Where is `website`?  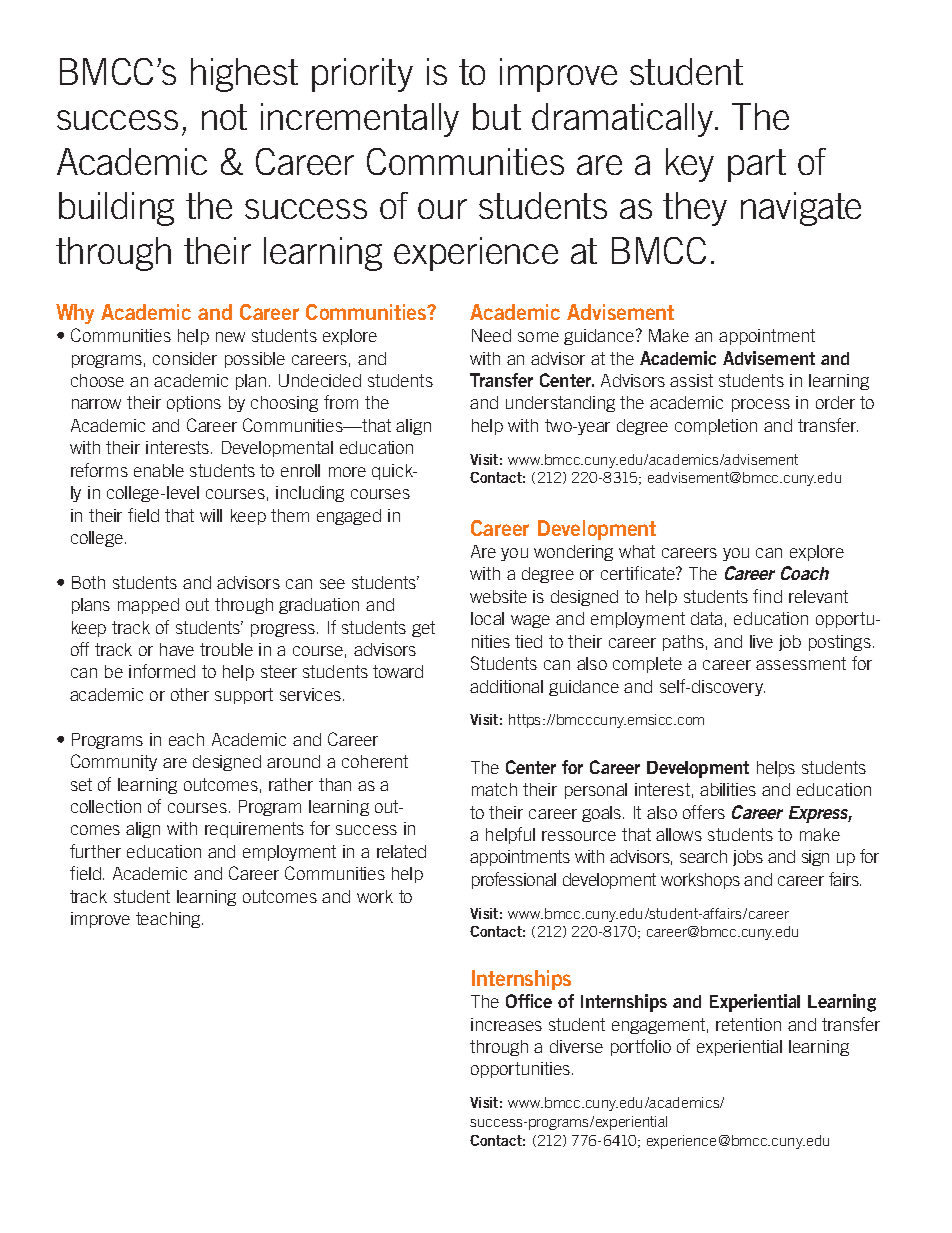 website is located at coordinates (498, 596).
